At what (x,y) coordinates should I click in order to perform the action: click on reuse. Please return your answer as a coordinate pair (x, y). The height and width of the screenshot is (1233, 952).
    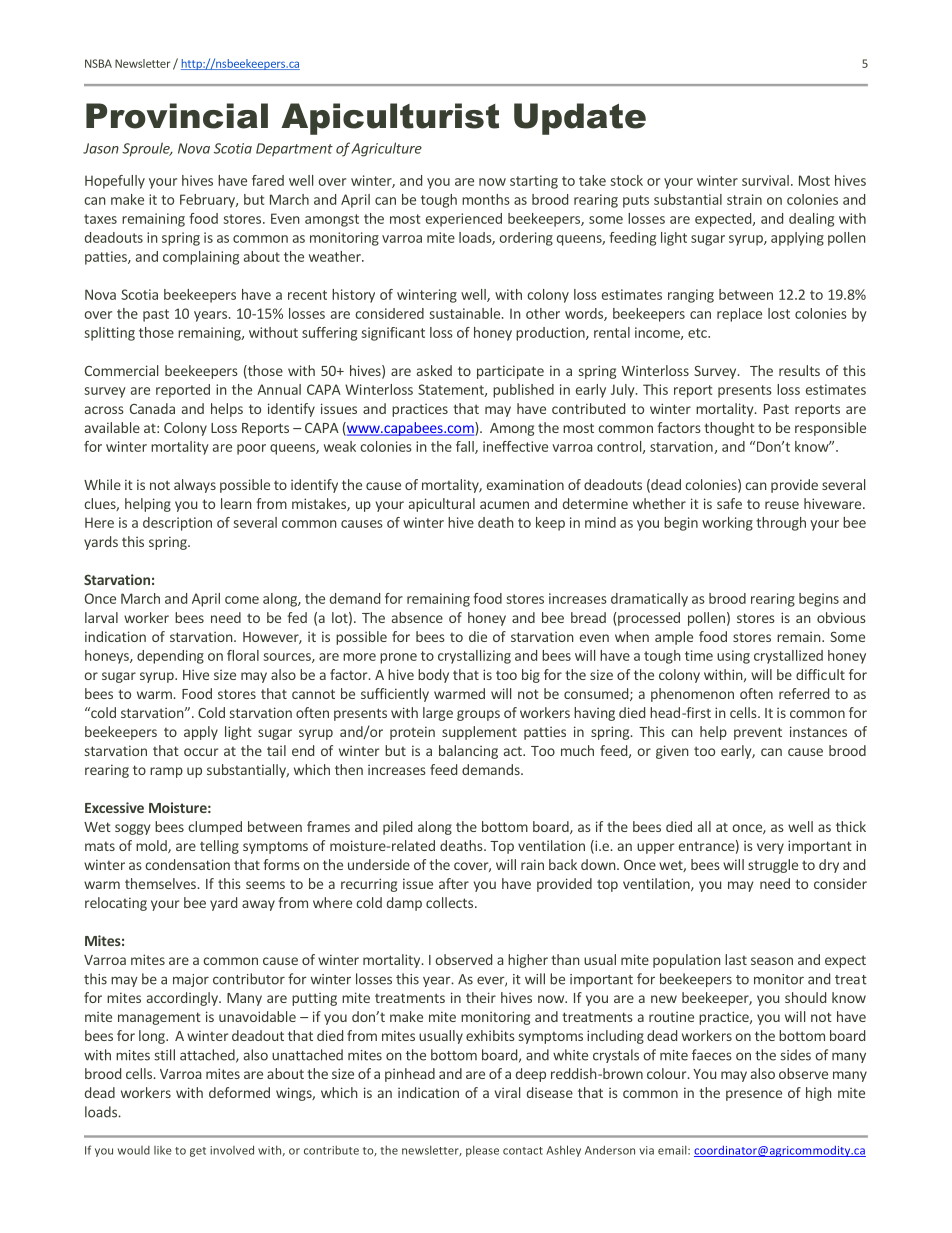
    Looking at the image, I should click on (782, 505).
